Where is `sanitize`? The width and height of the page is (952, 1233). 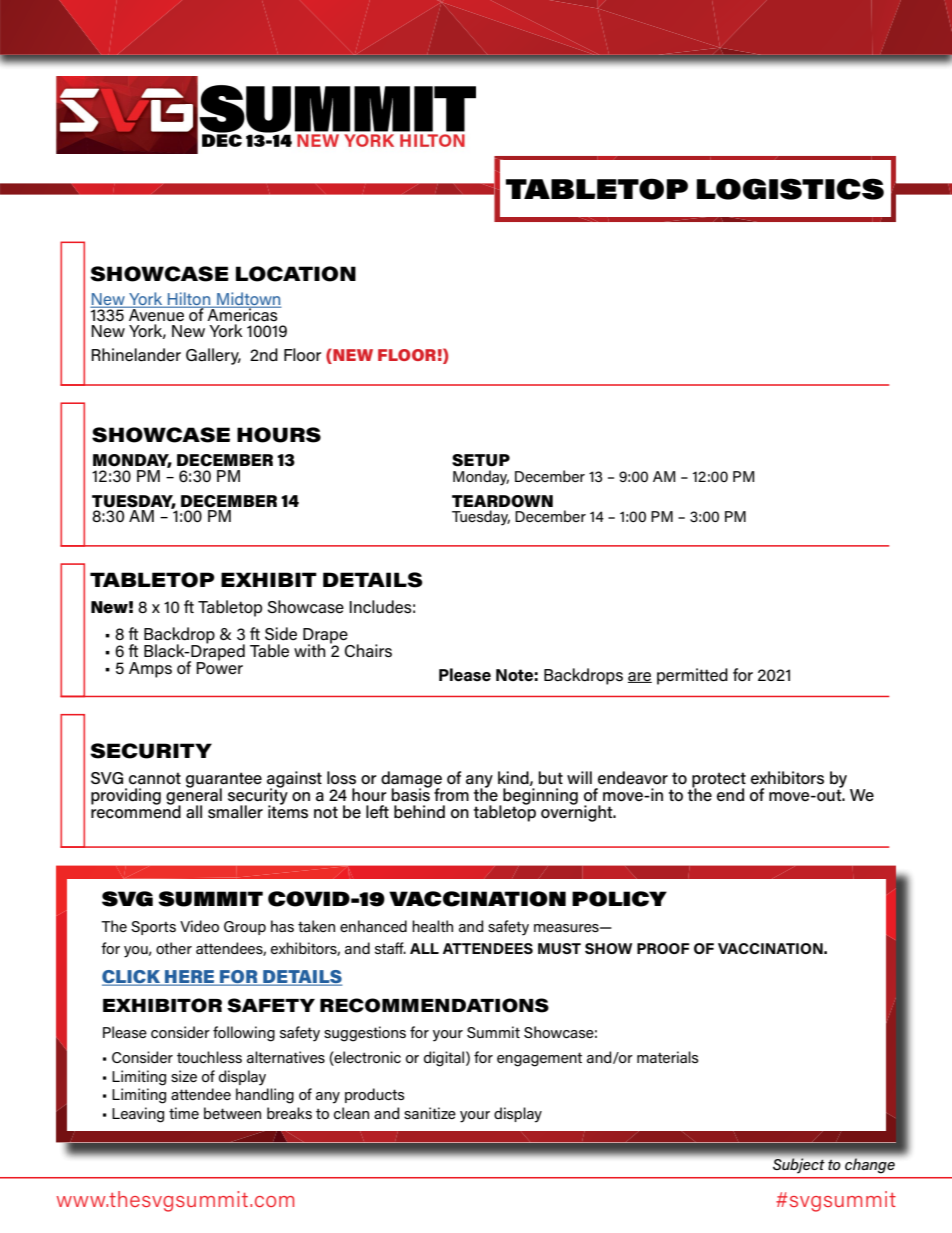 sanitize is located at coordinates (430, 1113).
